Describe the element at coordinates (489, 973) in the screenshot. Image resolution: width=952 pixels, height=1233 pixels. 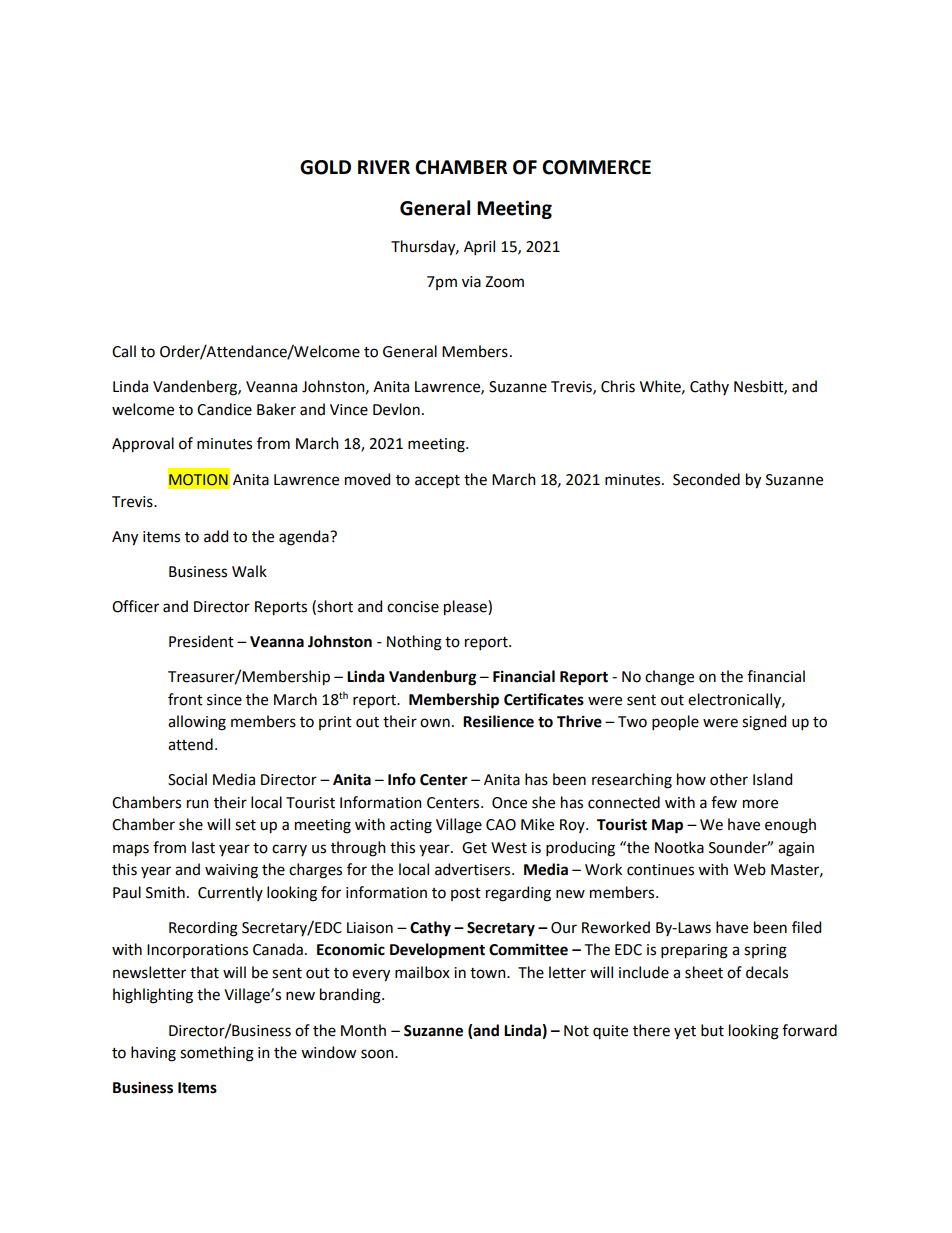
I see `town` at that location.
